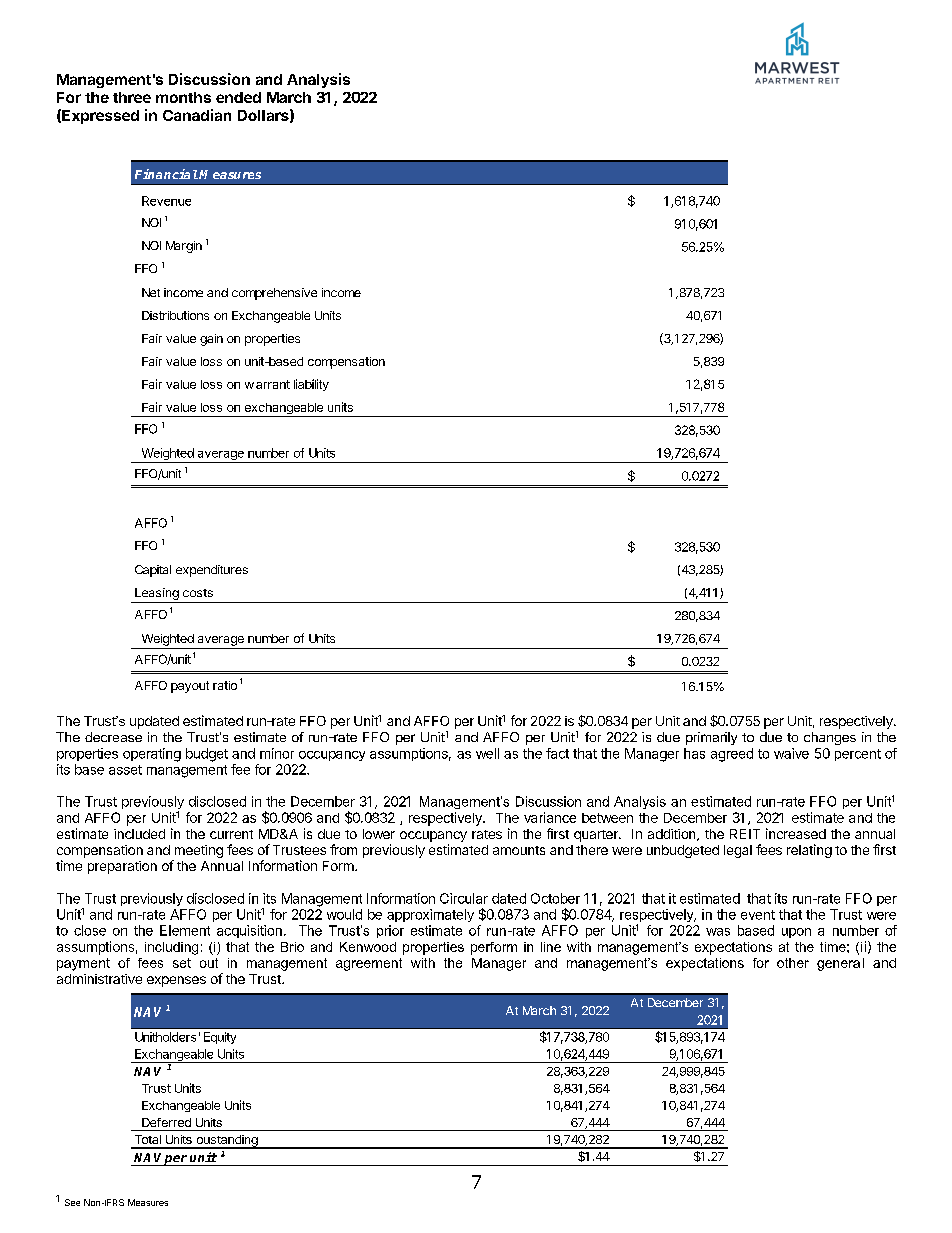 This document has height=1233, width=952. Describe the element at coordinates (274, 294) in the document. I see `comprehensive` at that location.
